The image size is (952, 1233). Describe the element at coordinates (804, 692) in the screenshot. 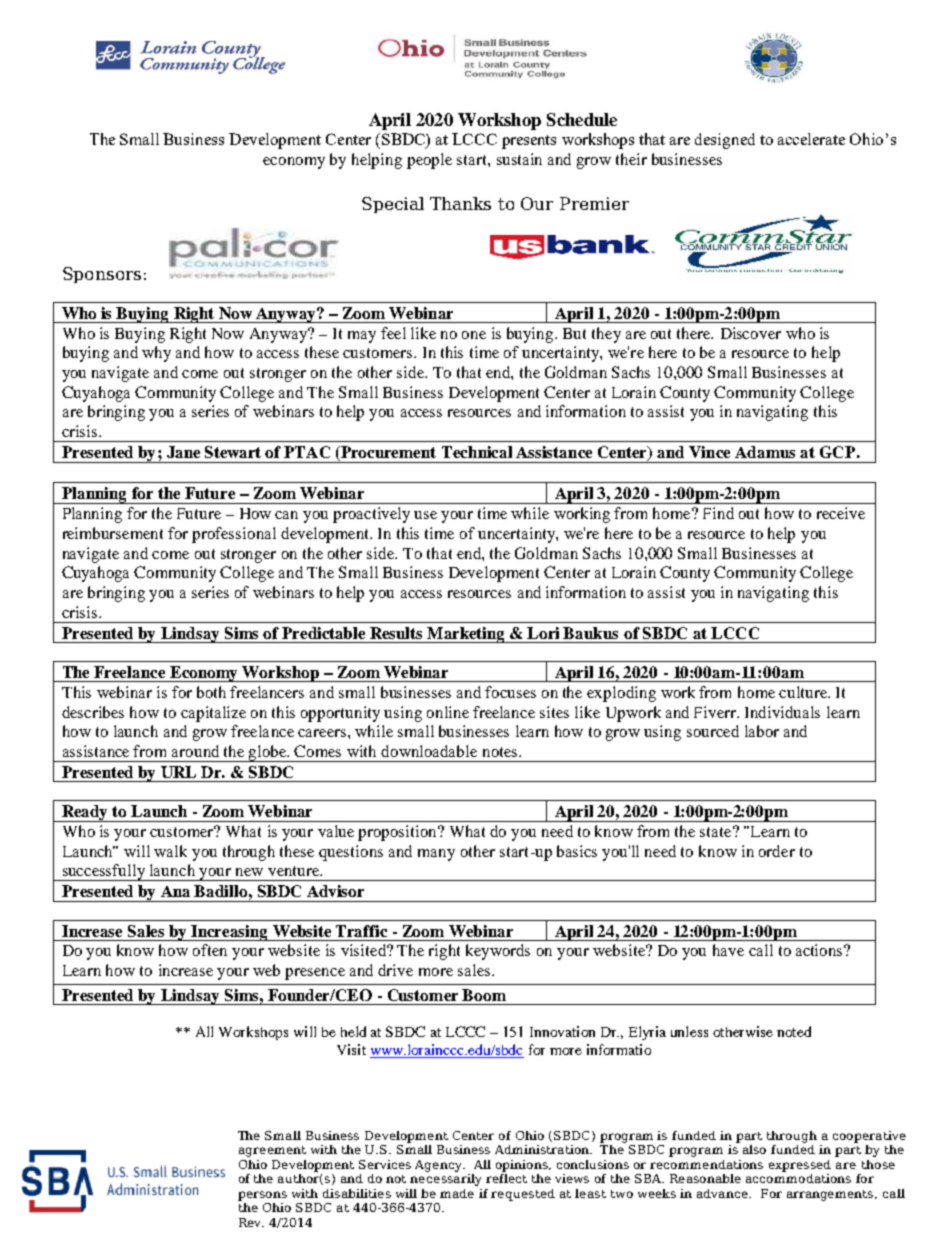

I see `culture` at that location.
